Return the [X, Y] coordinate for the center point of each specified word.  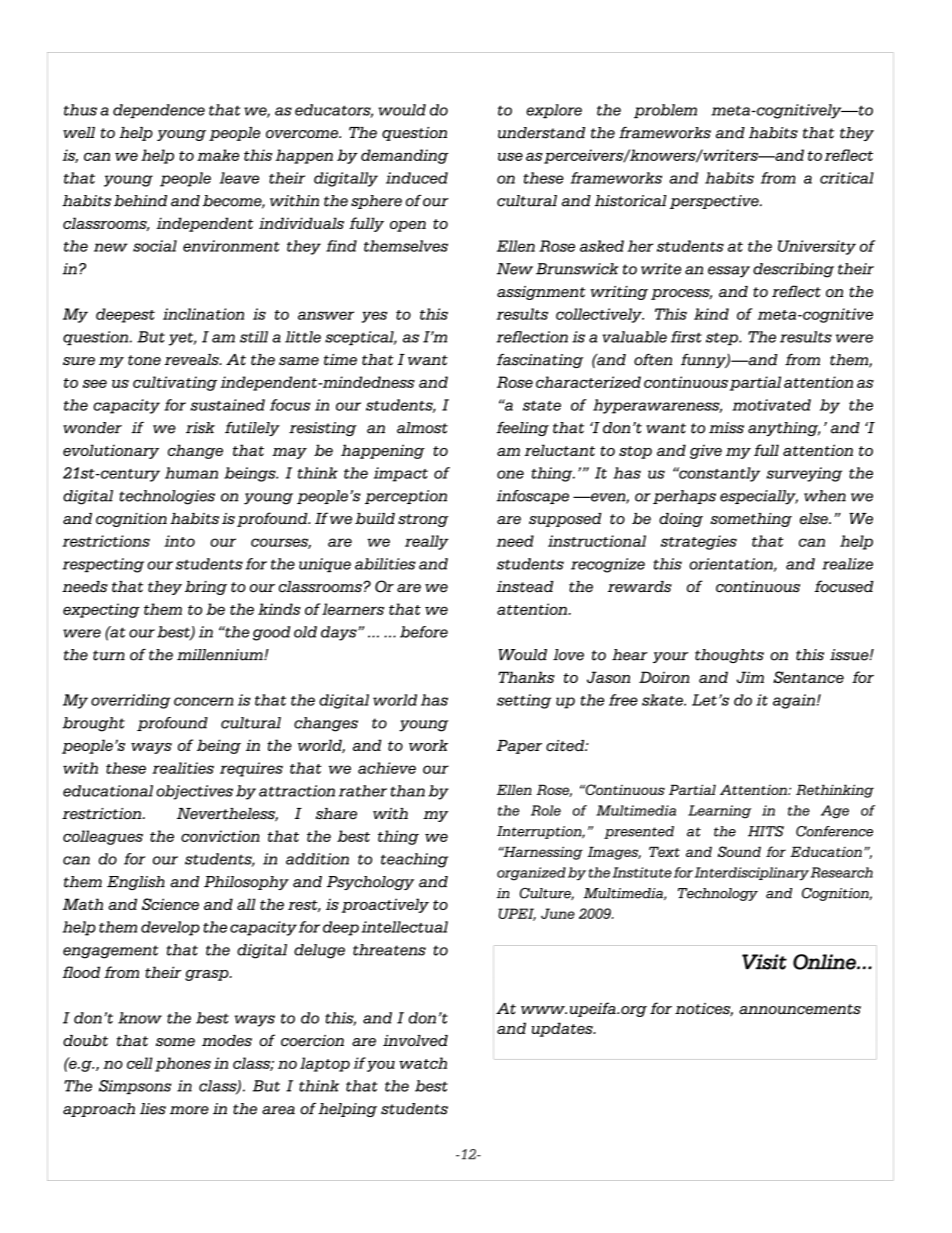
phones [183, 1064]
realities [183, 768]
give [706, 451]
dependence [159, 111]
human [191, 473]
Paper [519, 747]
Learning [720, 812]
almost [422, 428]
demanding [405, 156]
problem [665, 111]
